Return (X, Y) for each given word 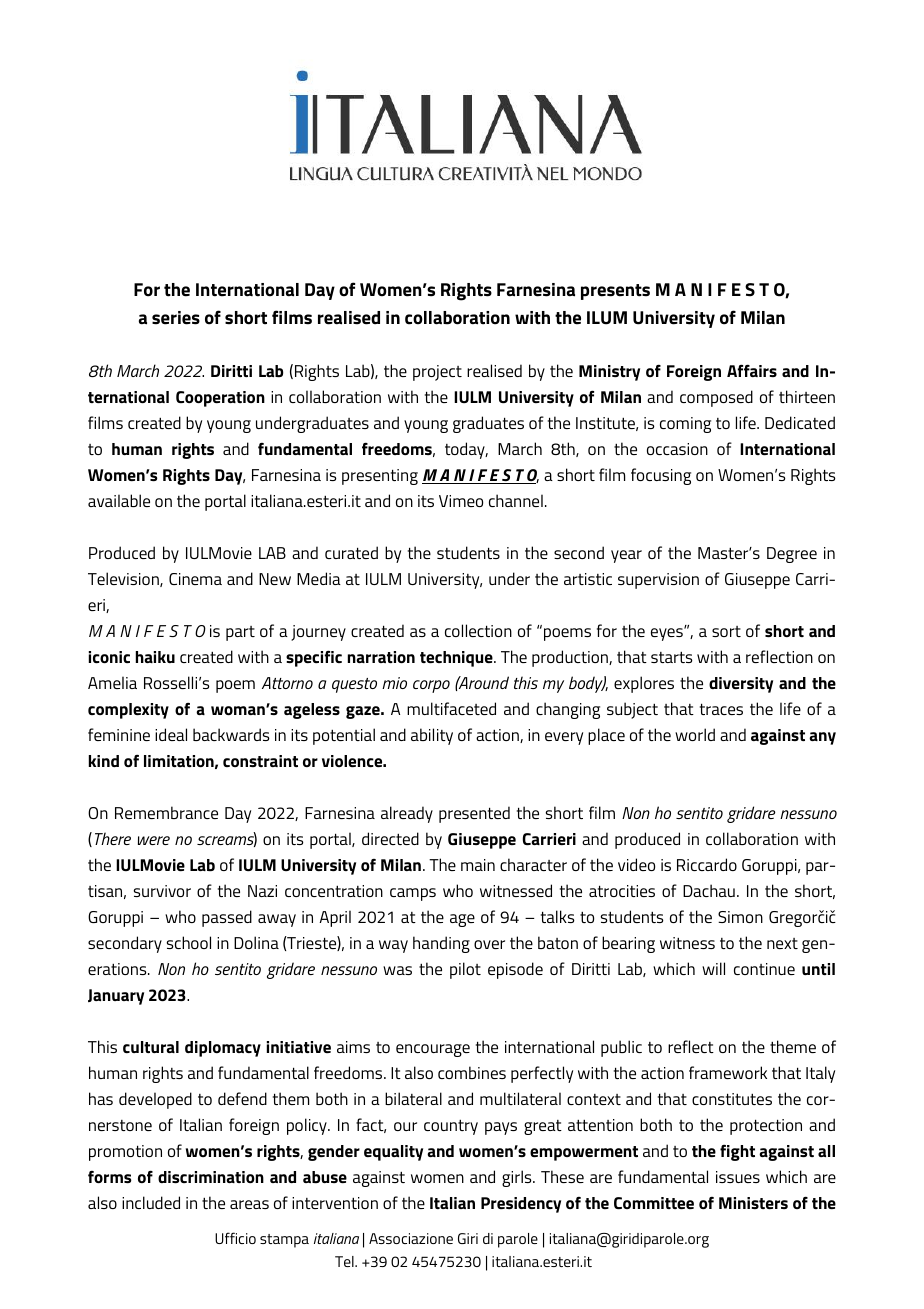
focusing (661, 476)
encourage (433, 1050)
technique (457, 659)
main (478, 865)
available (119, 500)
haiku (155, 657)
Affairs (752, 370)
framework (728, 1072)
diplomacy (223, 1049)
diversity (741, 685)
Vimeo (461, 501)
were (154, 840)
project (437, 373)
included (151, 1202)
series (176, 318)
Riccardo (707, 864)
